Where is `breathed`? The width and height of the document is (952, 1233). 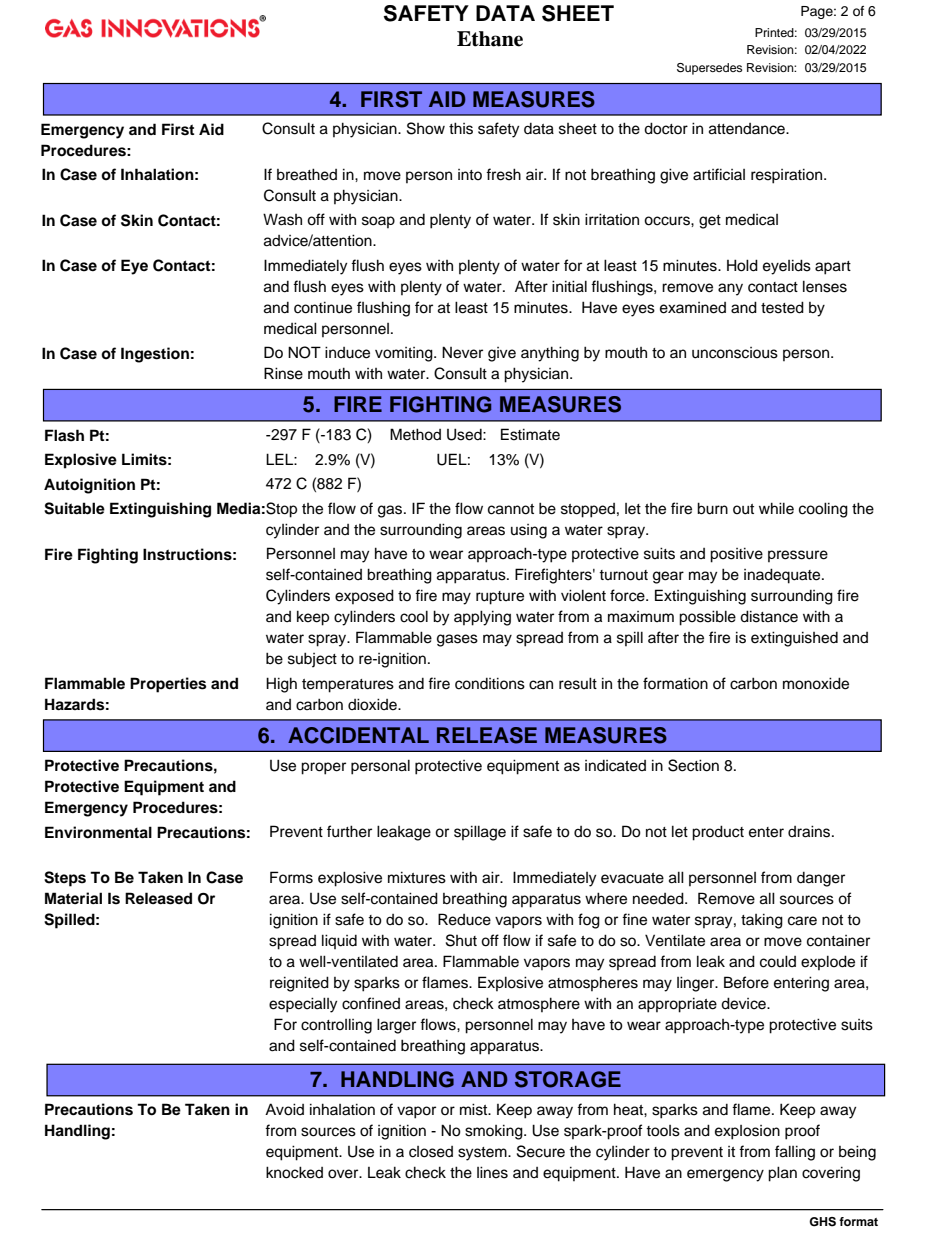
breathed is located at coordinates (307, 174).
